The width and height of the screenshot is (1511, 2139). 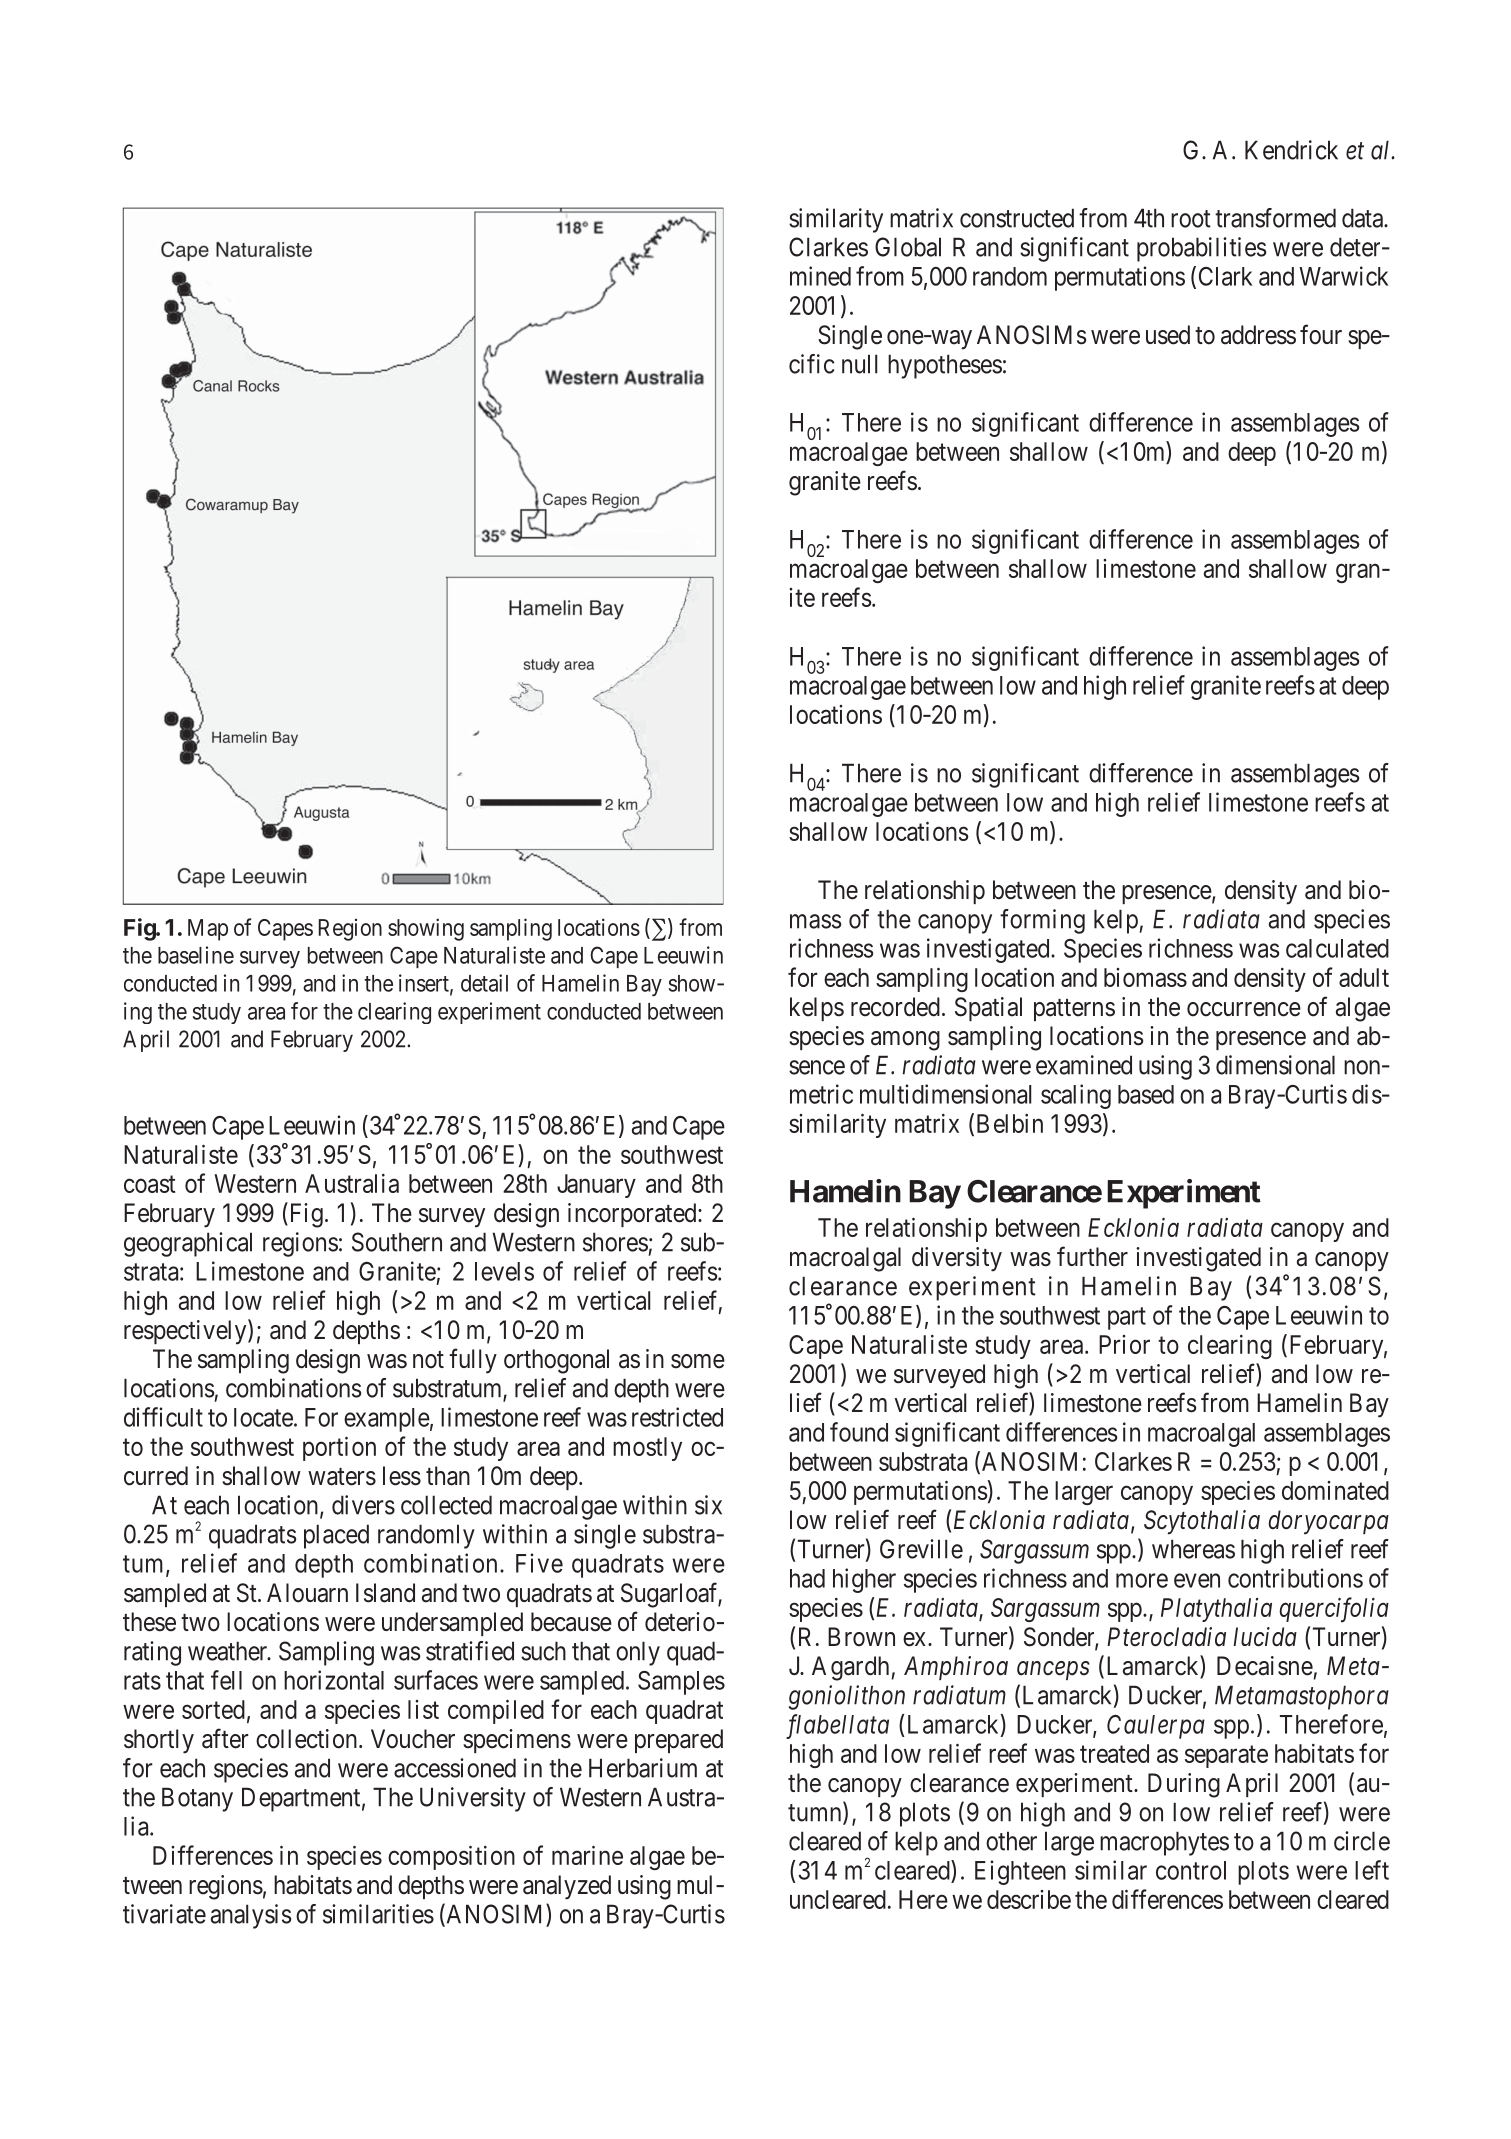 What do you see at coordinates (197, 1799) in the screenshot?
I see `Botany` at bounding box center [197, 1799].
